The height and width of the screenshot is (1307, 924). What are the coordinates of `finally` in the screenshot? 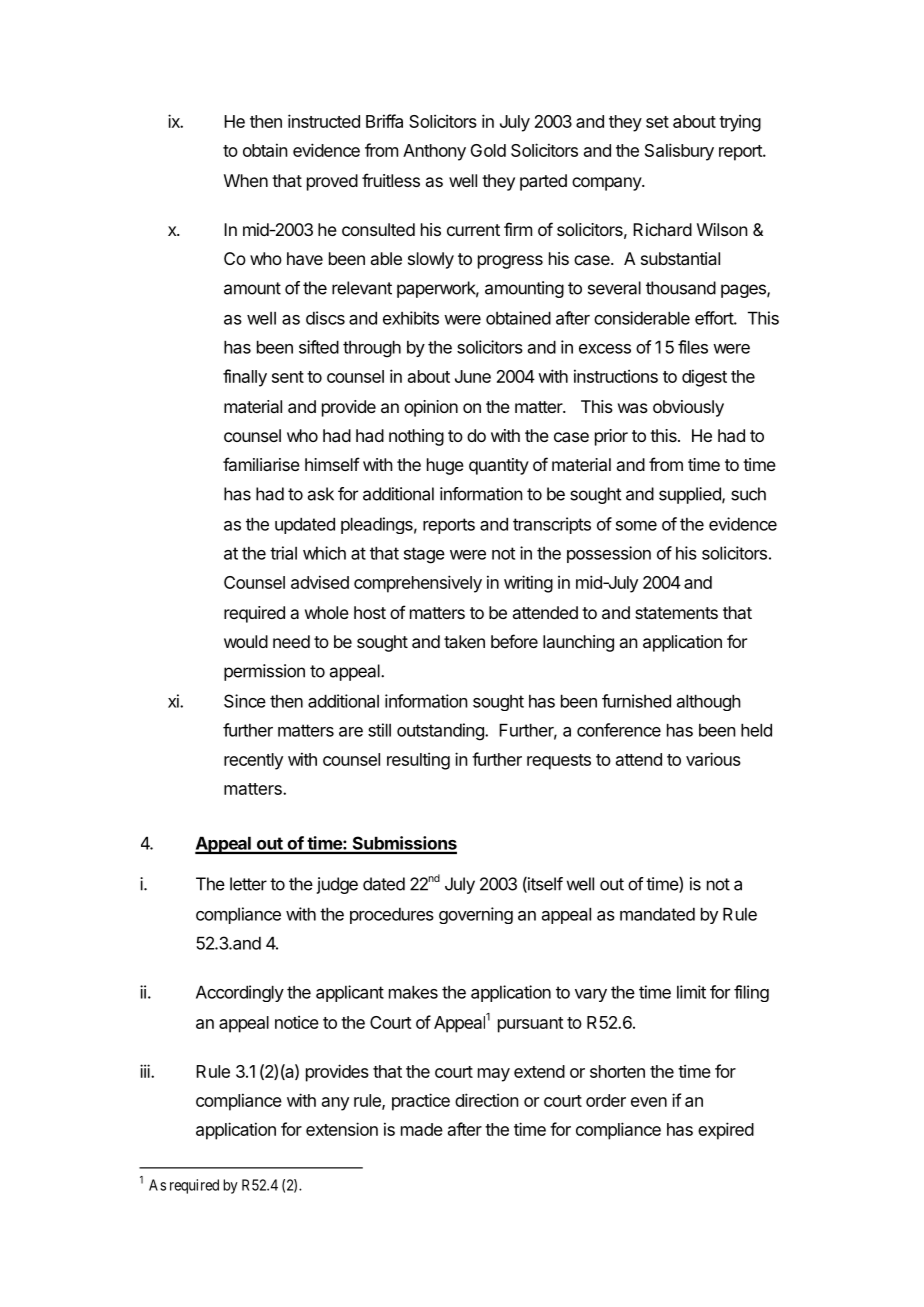 It's located at (245, 378).
